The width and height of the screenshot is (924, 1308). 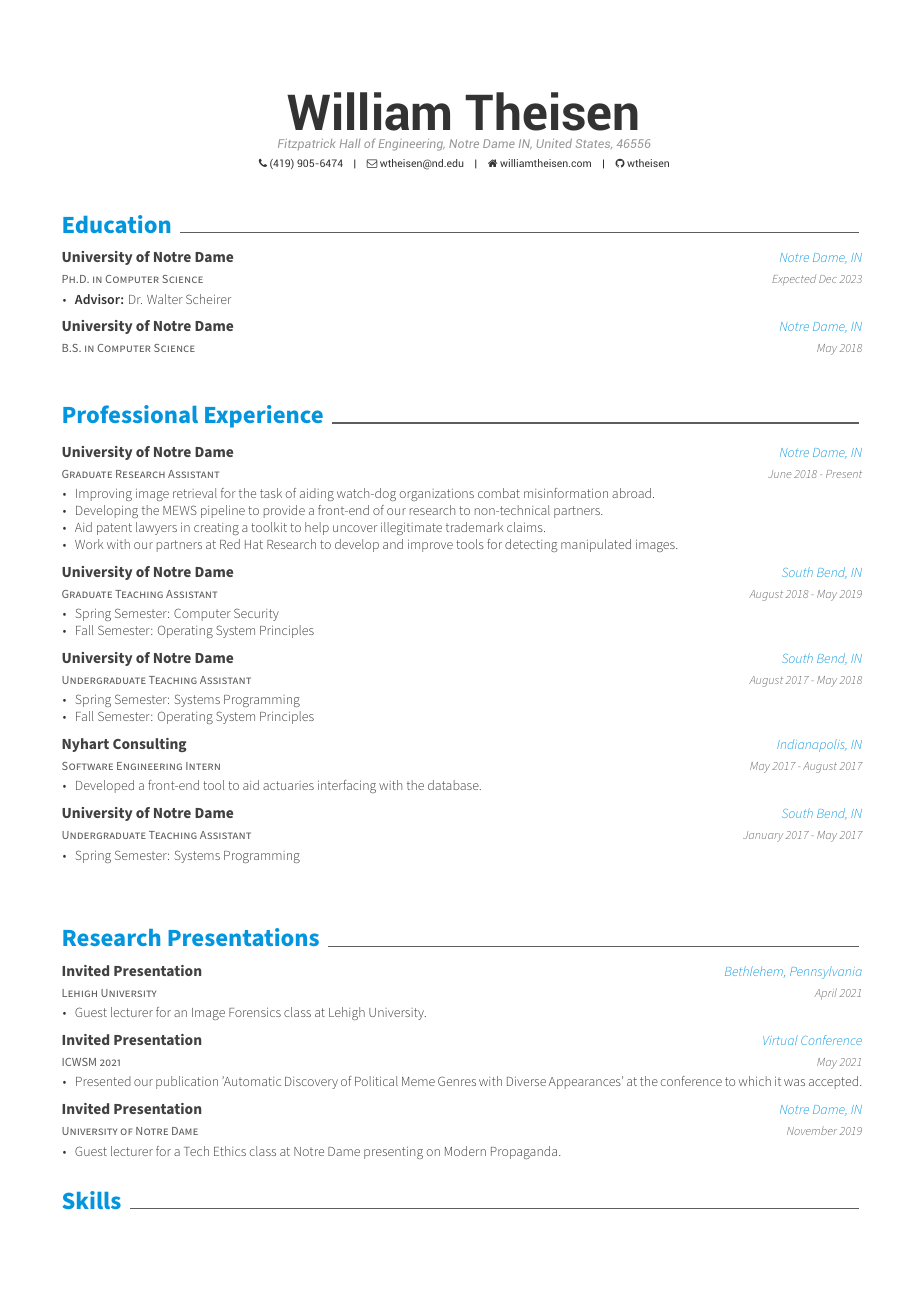 What do you see at coordinates (116, 224) in the screenshot?
I see `Education` at bounding box center [116, 224].
